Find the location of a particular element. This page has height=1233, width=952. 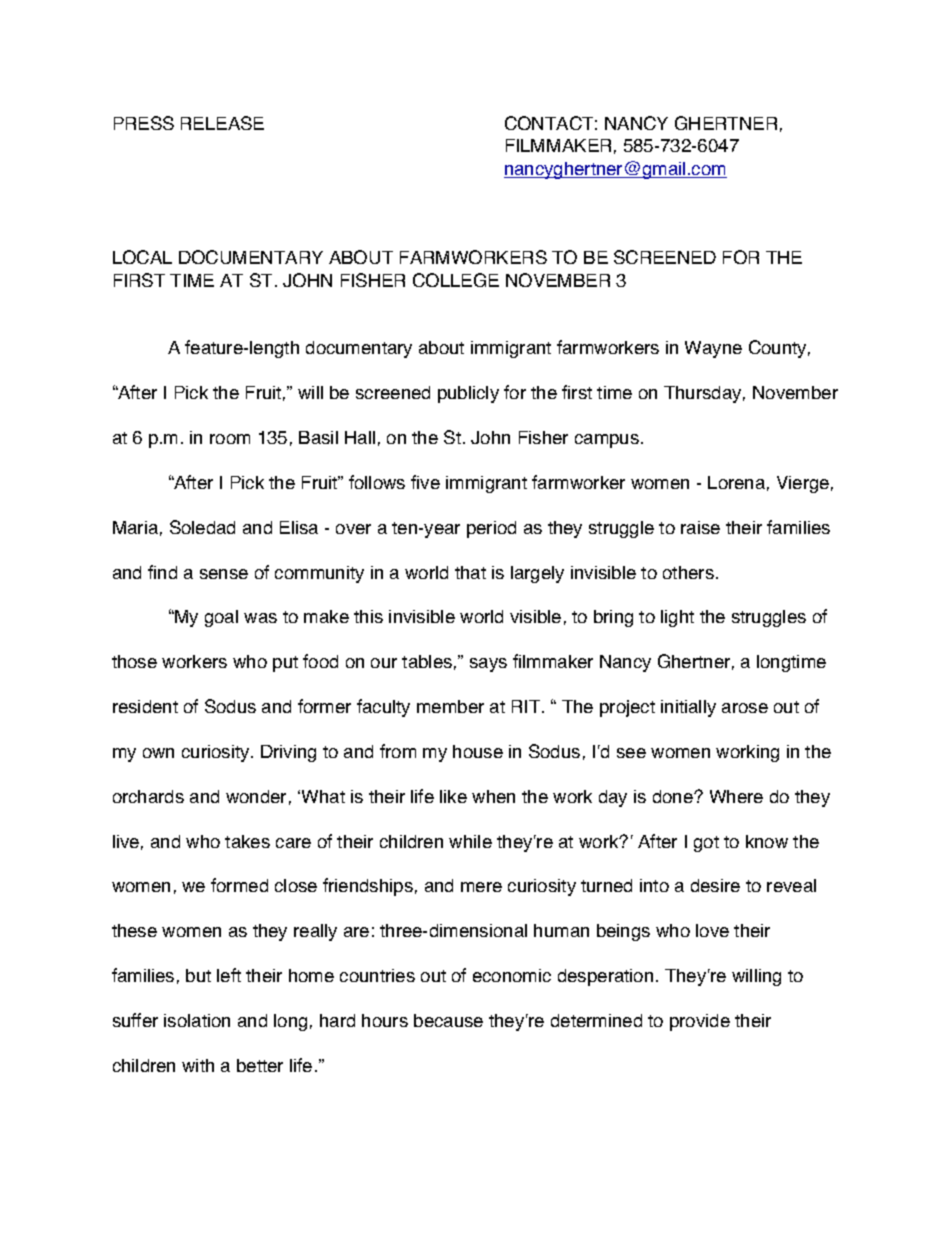

five is located at coordinates (425, 482).
